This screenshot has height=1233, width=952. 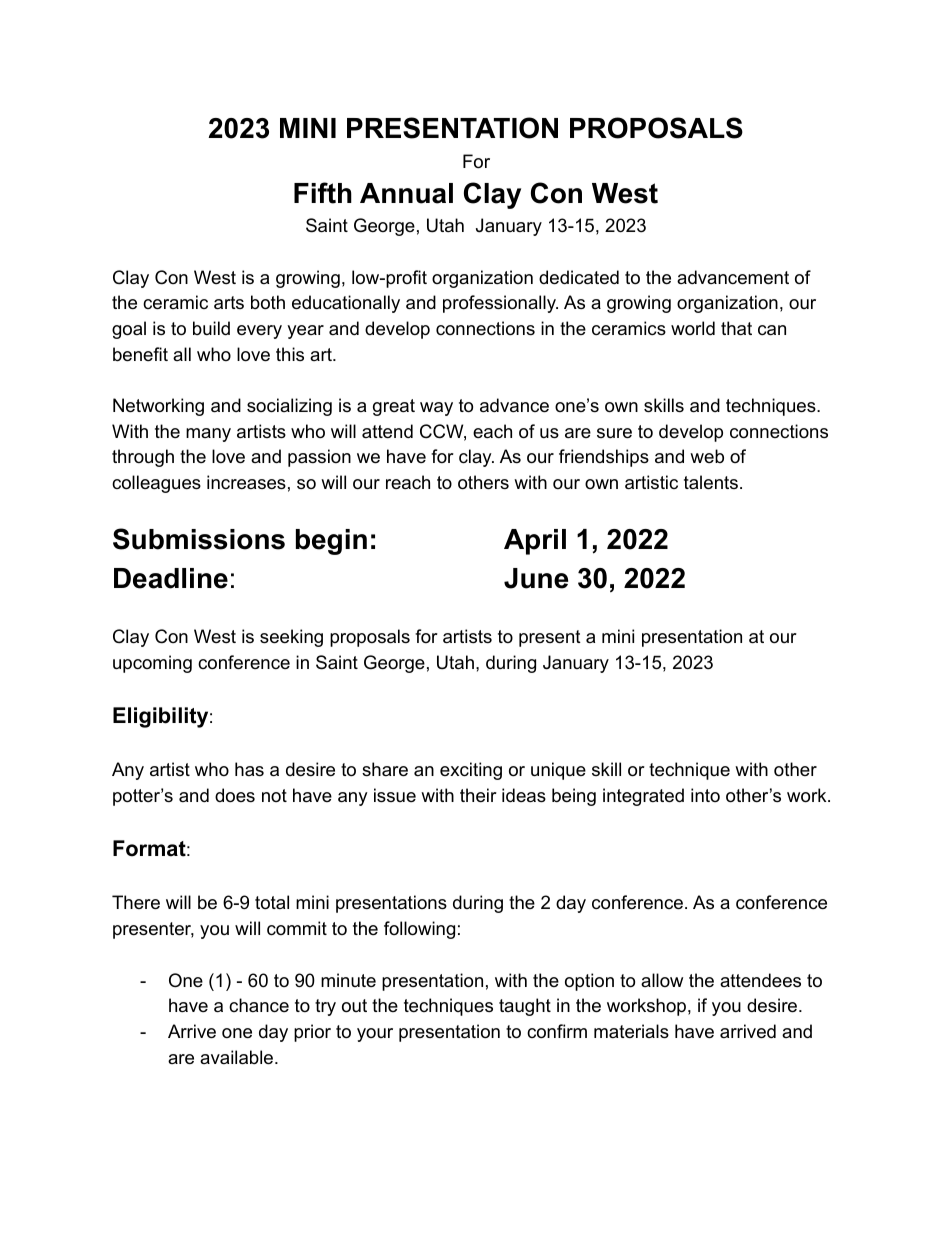 What do you see at coordinates (579, 277) in the screenshot?
I see `dedicated` at bounding box center [579, 277].
